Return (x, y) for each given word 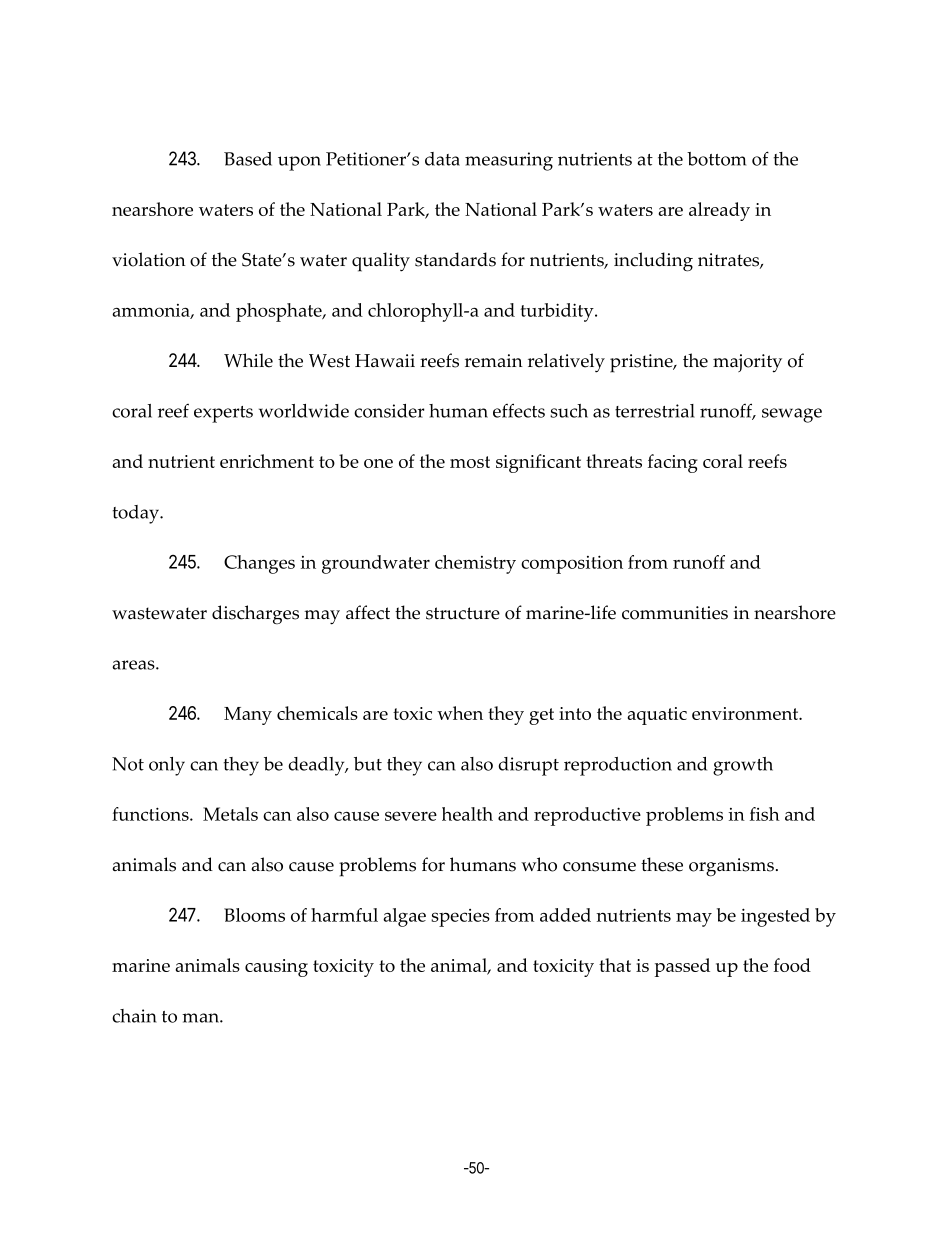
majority (747, 363)
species (460, 918)
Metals (230, 814)
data (442, 159)
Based (248, 159)
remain (494, 361)
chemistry (475, 564)
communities (675, 613)
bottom (716, 159)
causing (276, 968)
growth (743, 766)
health (467, 814)
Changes (259, 564)
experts (223, 414)
